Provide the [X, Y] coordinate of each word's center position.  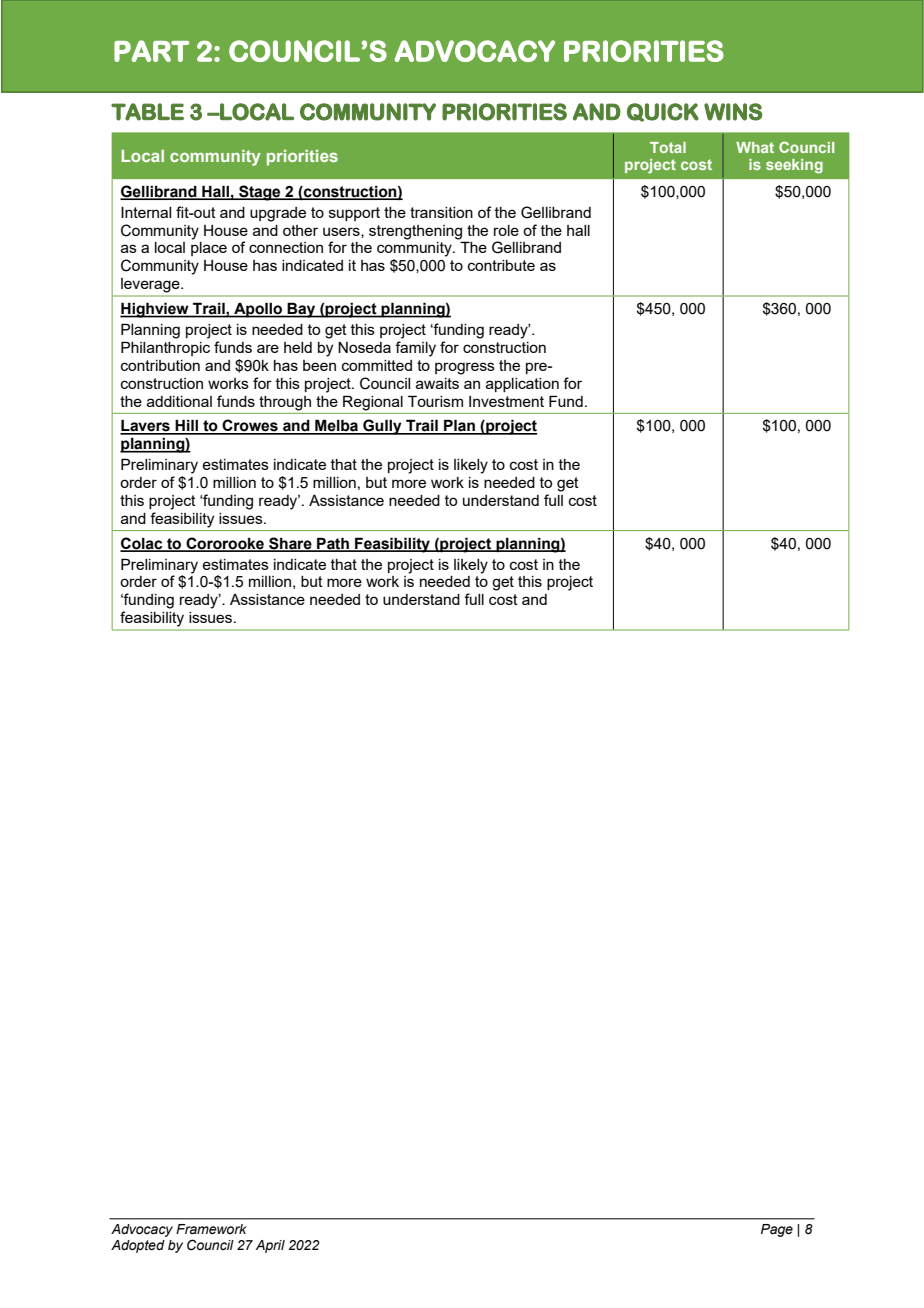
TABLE [147, 112]
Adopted [138, 1246]
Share [290, 544]
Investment [506, 401]
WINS [733, 112]
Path [333, 544]
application [522, 385]
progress [465, 368]
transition [441, 212]
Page [777, 1230]
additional [179, 401]
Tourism [435, 401]
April [270, 1246]
